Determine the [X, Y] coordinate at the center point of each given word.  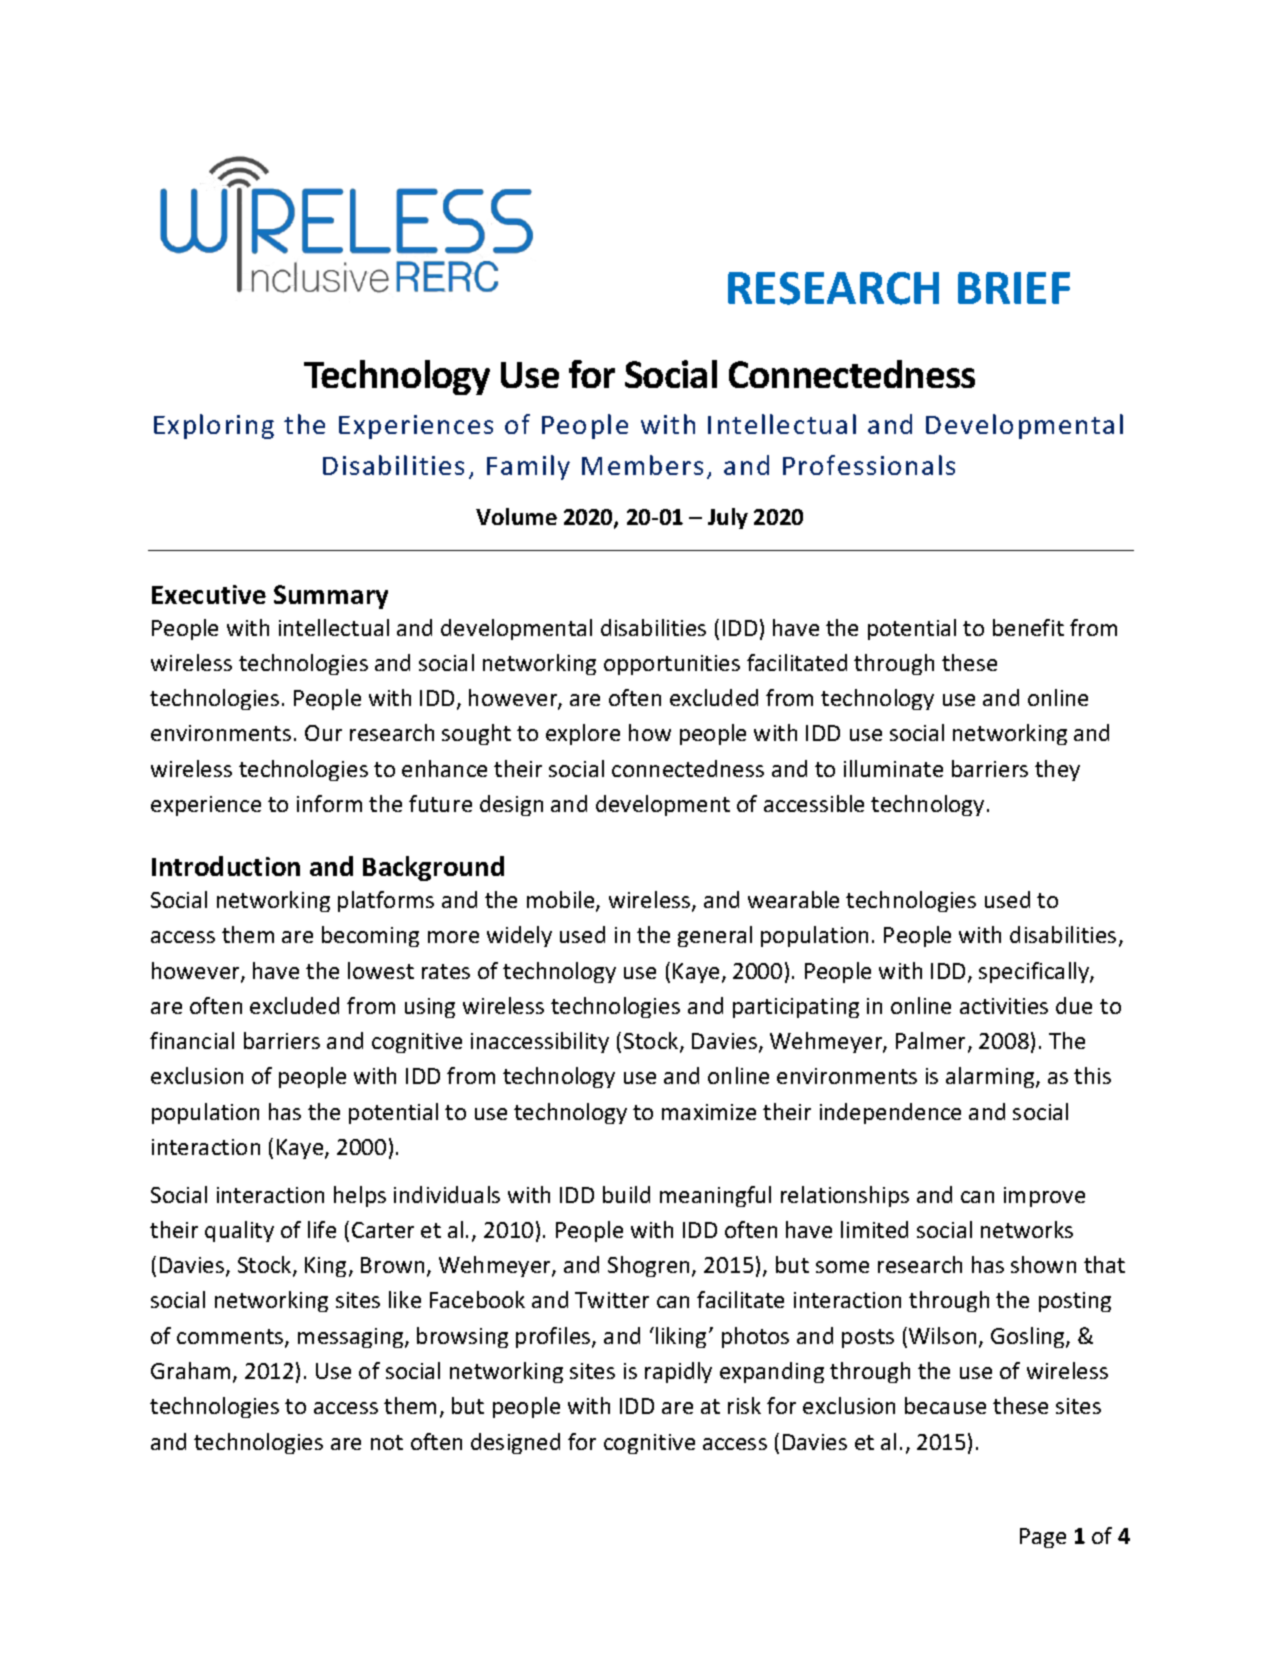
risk [744, 1405]
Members [642, 465]
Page [1043, 1538]
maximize [709, 1112]
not [387, 1442]
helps [360, 1196]
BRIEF [1014, 288]
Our [323, 733]
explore [583, 734]
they [1057, 770]
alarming [991, 1077]
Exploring [214, 426]
